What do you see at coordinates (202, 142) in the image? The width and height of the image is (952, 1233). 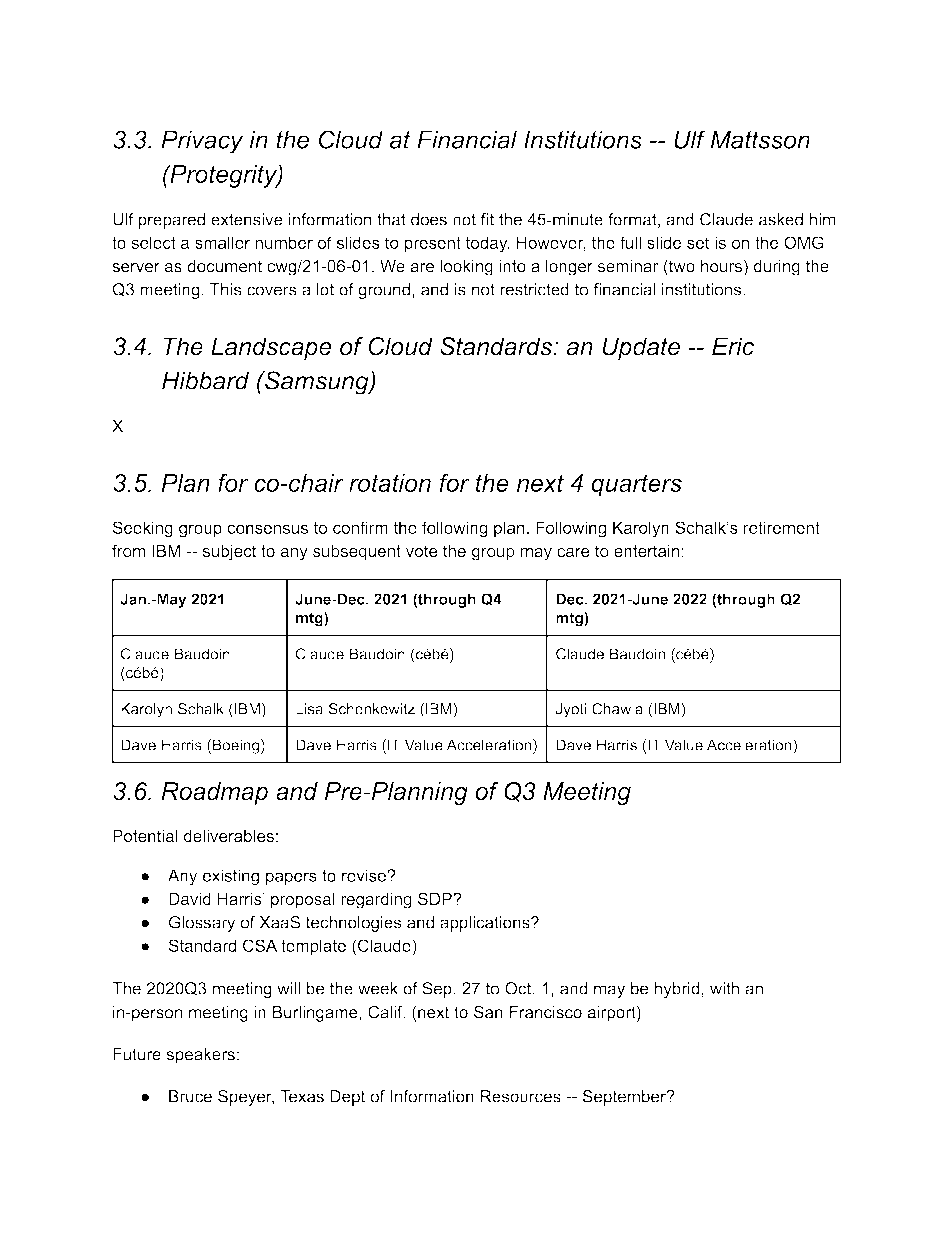 I see `Privacy` at bounding box center [202, 142].
